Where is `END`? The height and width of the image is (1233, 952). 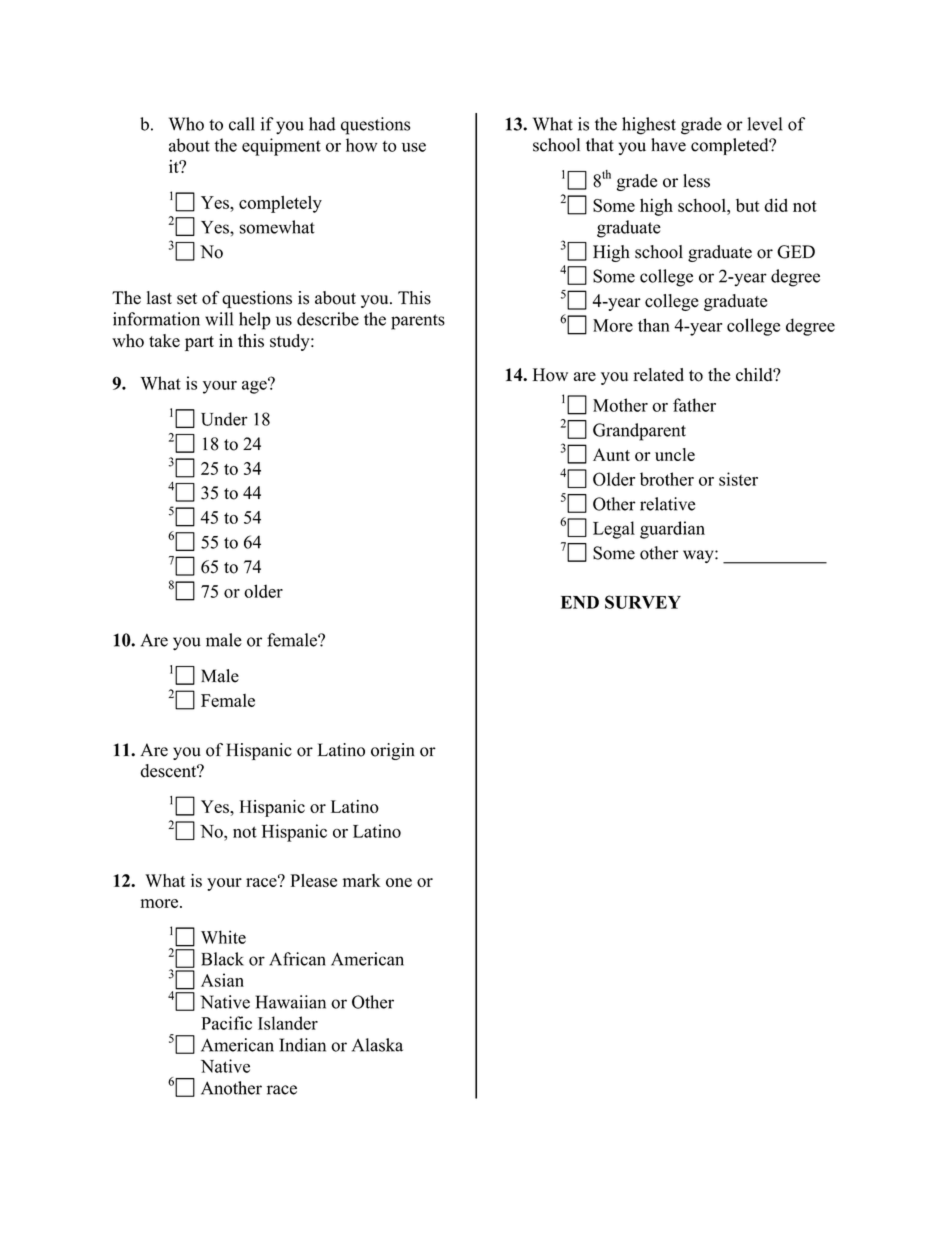
END is located at coordinates (580, 602).
